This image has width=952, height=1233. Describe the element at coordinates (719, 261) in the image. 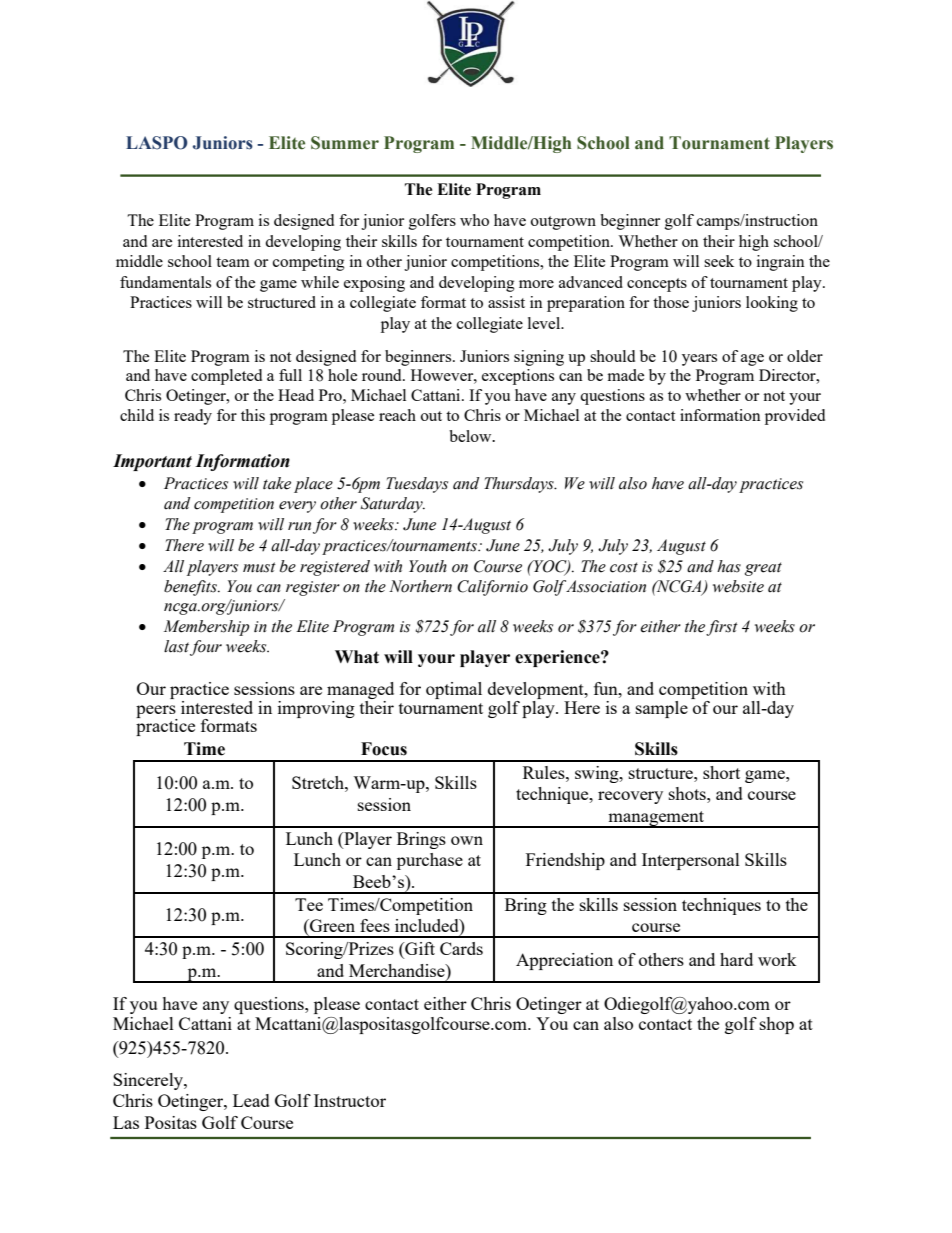

I see `seek` at that location.
